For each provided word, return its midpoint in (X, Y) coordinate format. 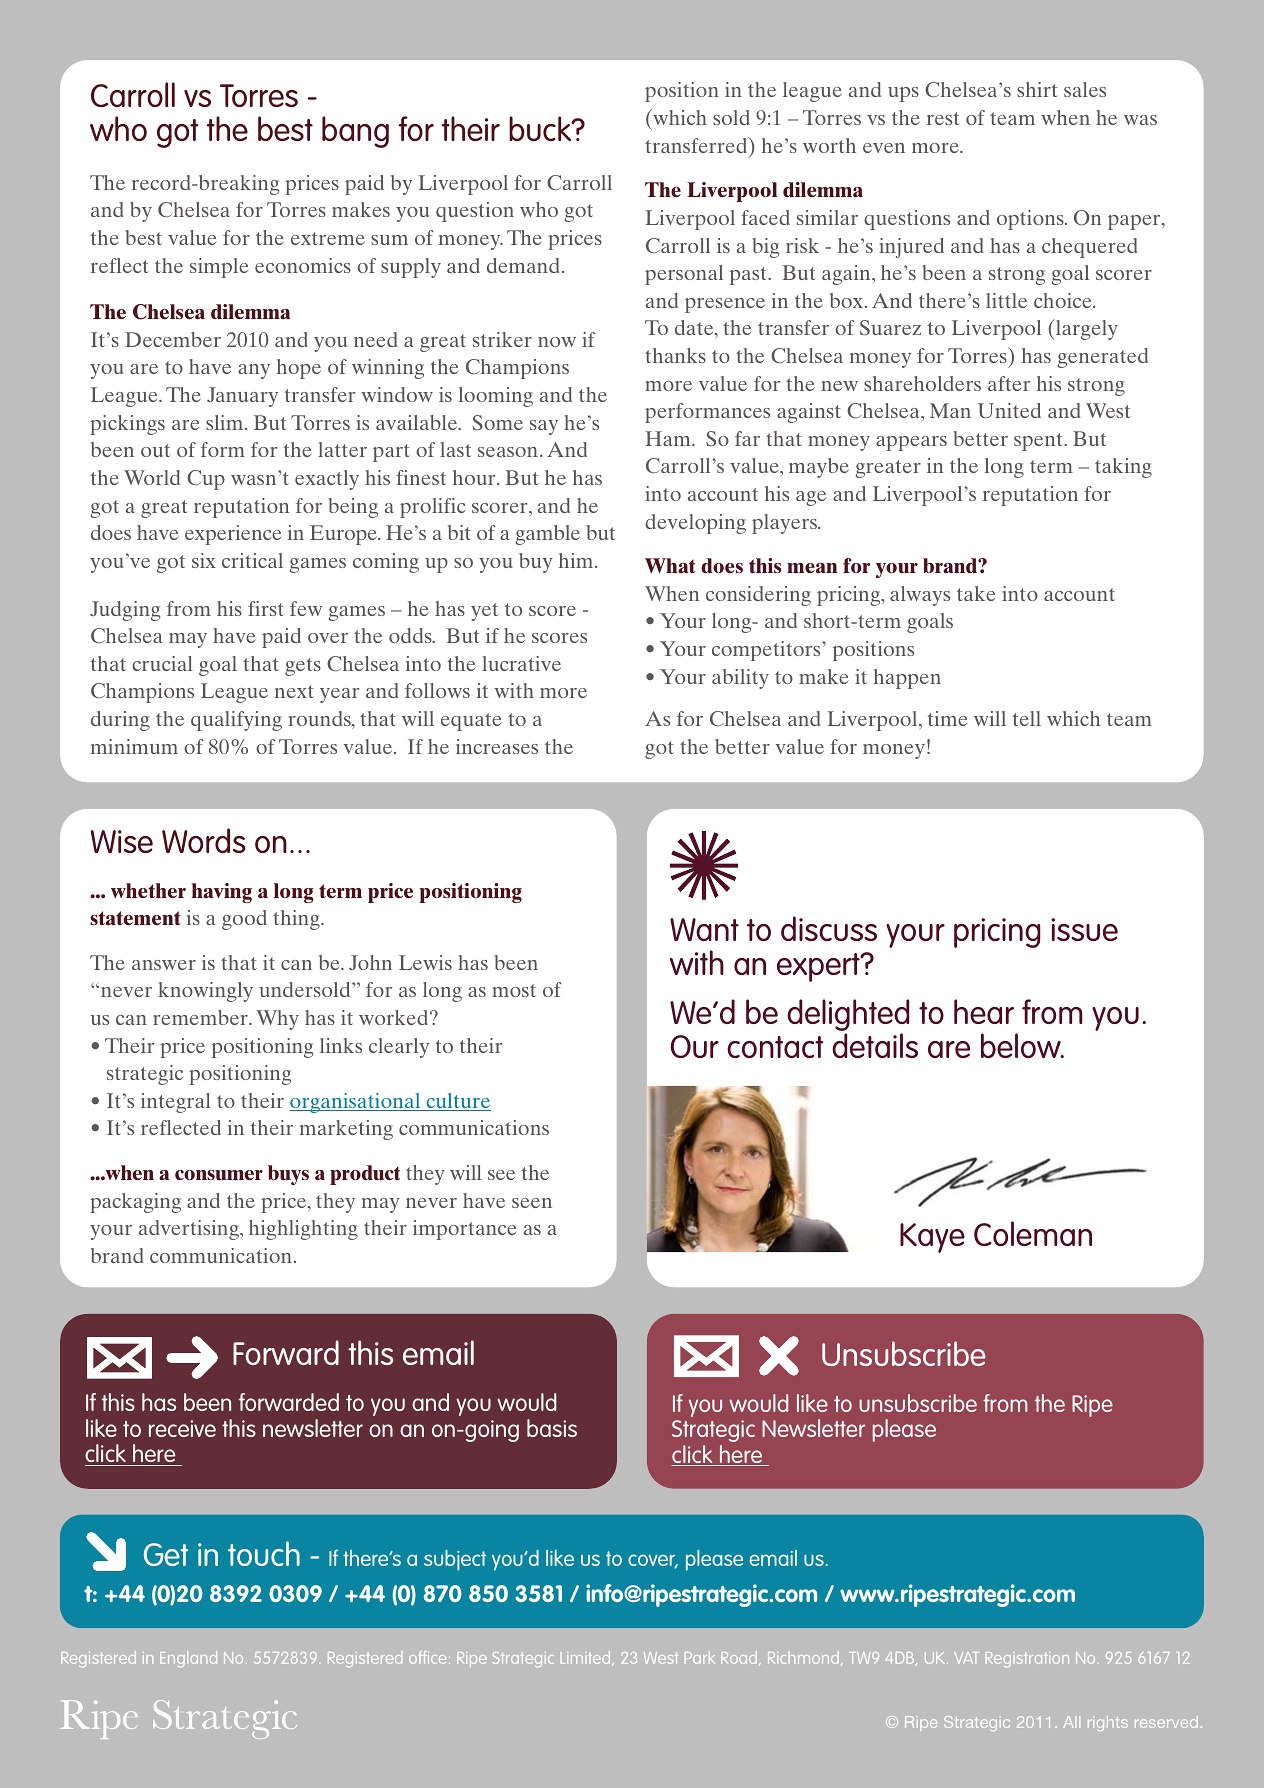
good (244, 920)
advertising (190, 1230)
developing (695, 524)
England (188, 1659)
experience (233, 535)
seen (532, 1203)
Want (704, 929)
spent (1039, 442)
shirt (1037, 89)
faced (765, 217)
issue (1084, 929)
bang (355, 132)
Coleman (1033, 1233)
